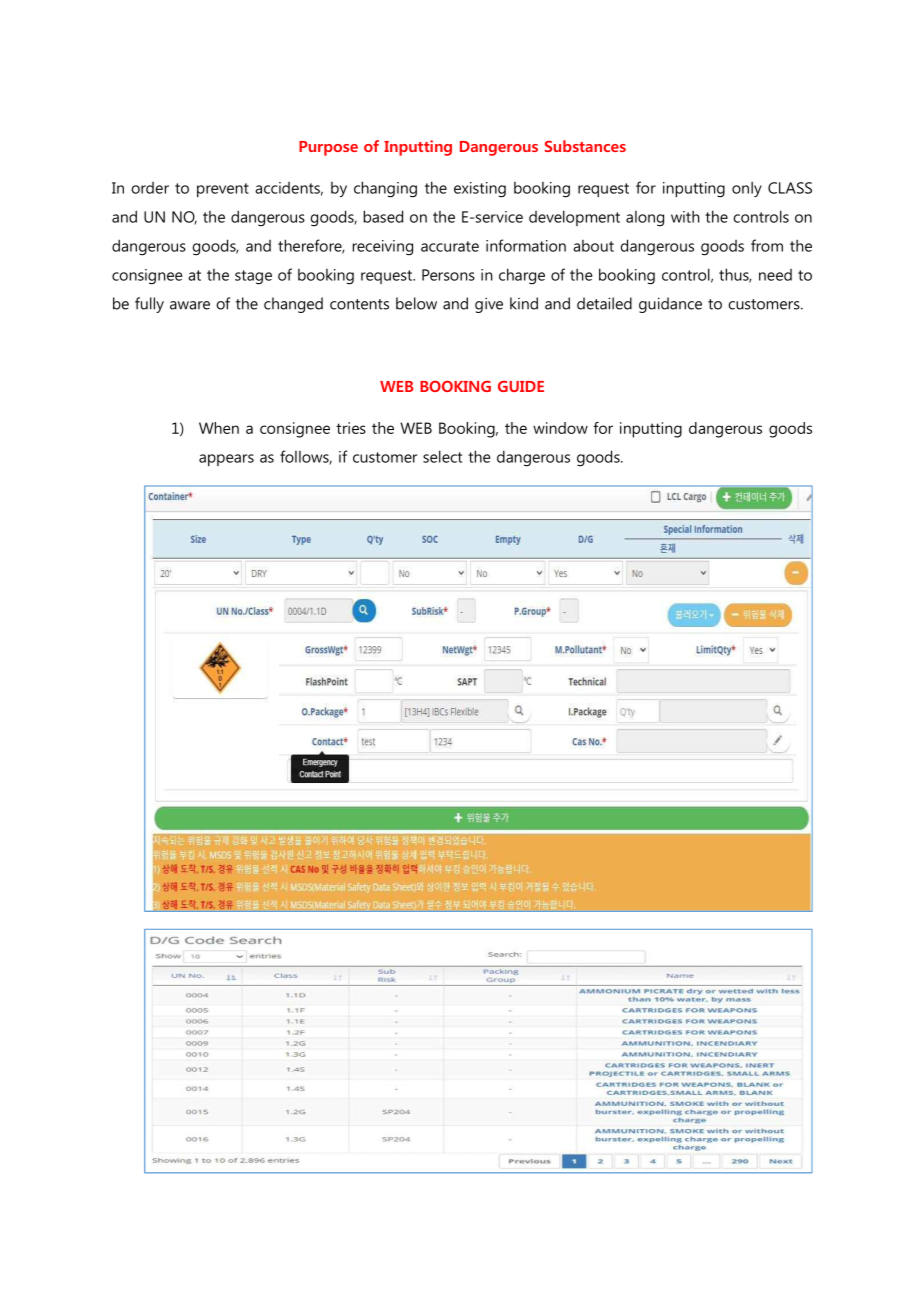 Image resolution: width=924 pixels, height=1308 pixels. Describe the element at coordinates (226, 460) in the document. I see `appears` at that location.
